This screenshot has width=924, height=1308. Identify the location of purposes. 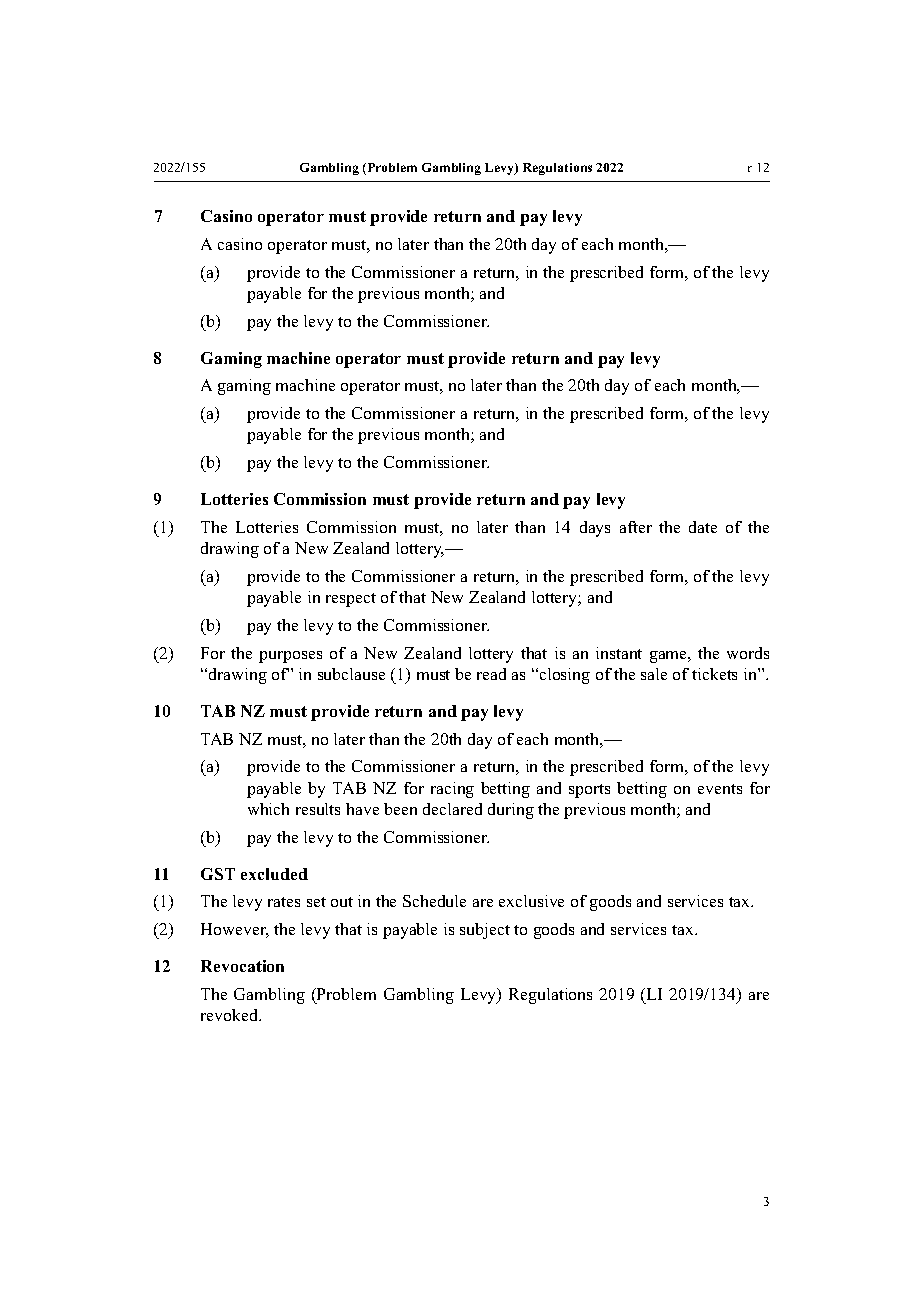
(290, 657).
